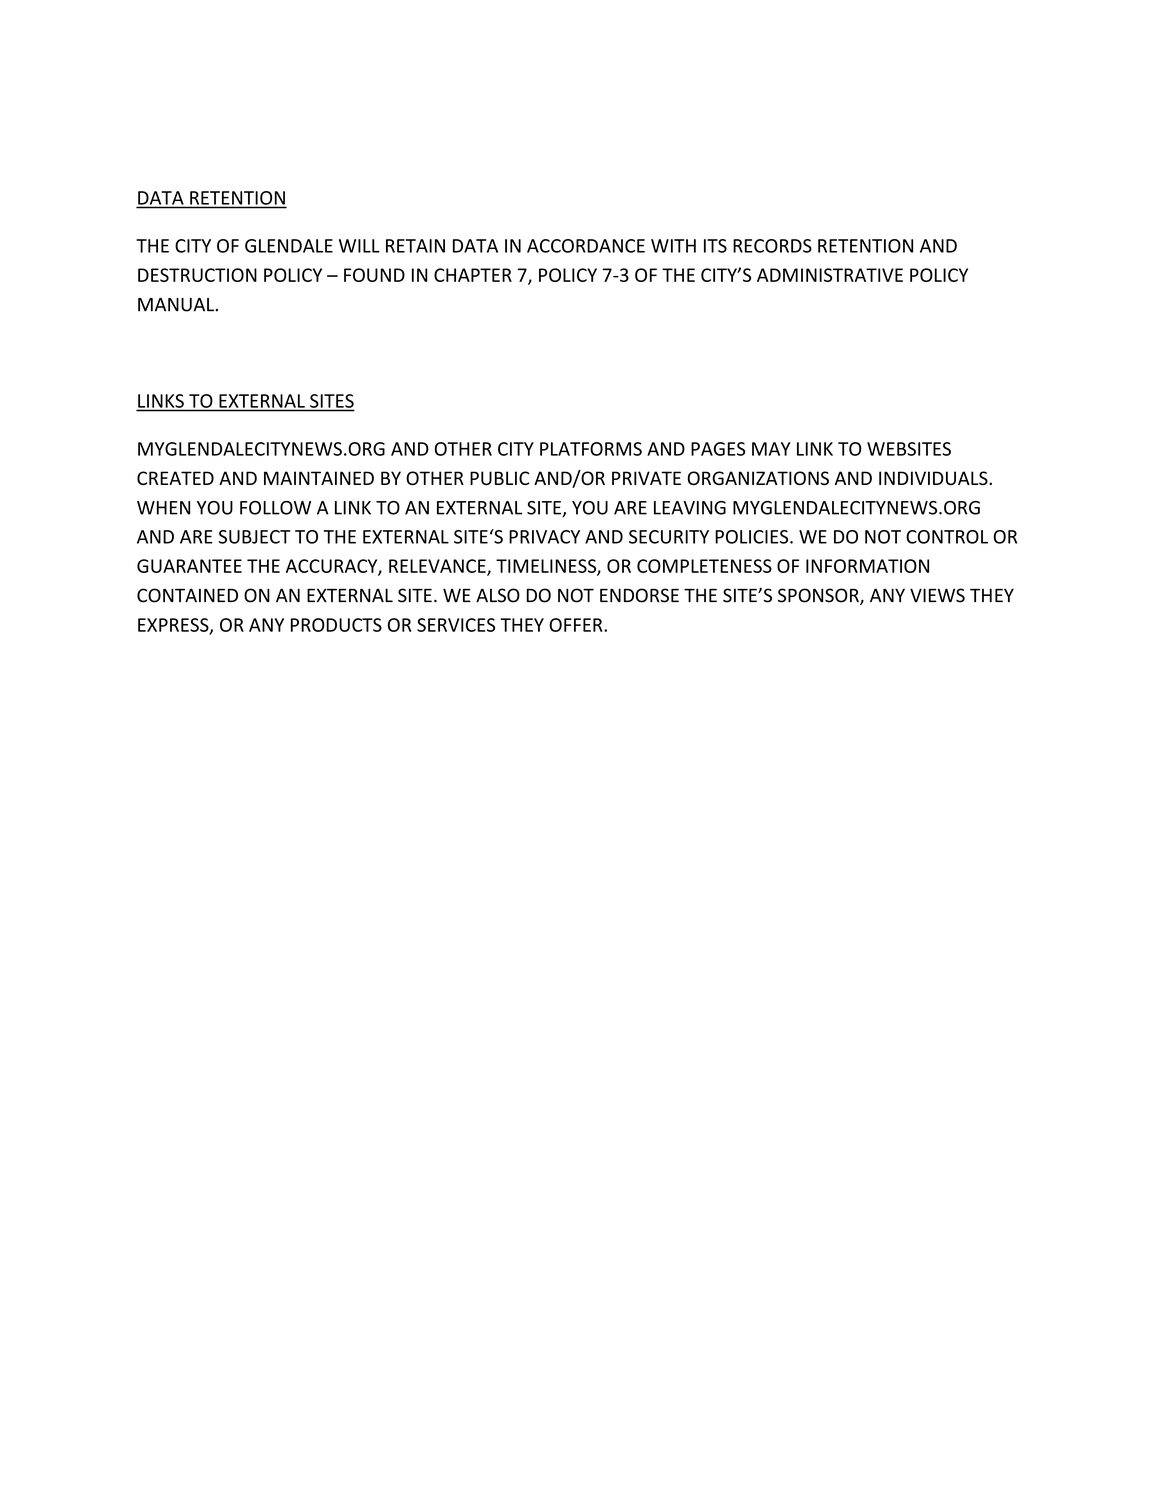 The height and width of the screenshot is (1501, 1160). Describe the element at coordinates (255, 537) in the screenshot. I see `SUBJECT` at that location.
